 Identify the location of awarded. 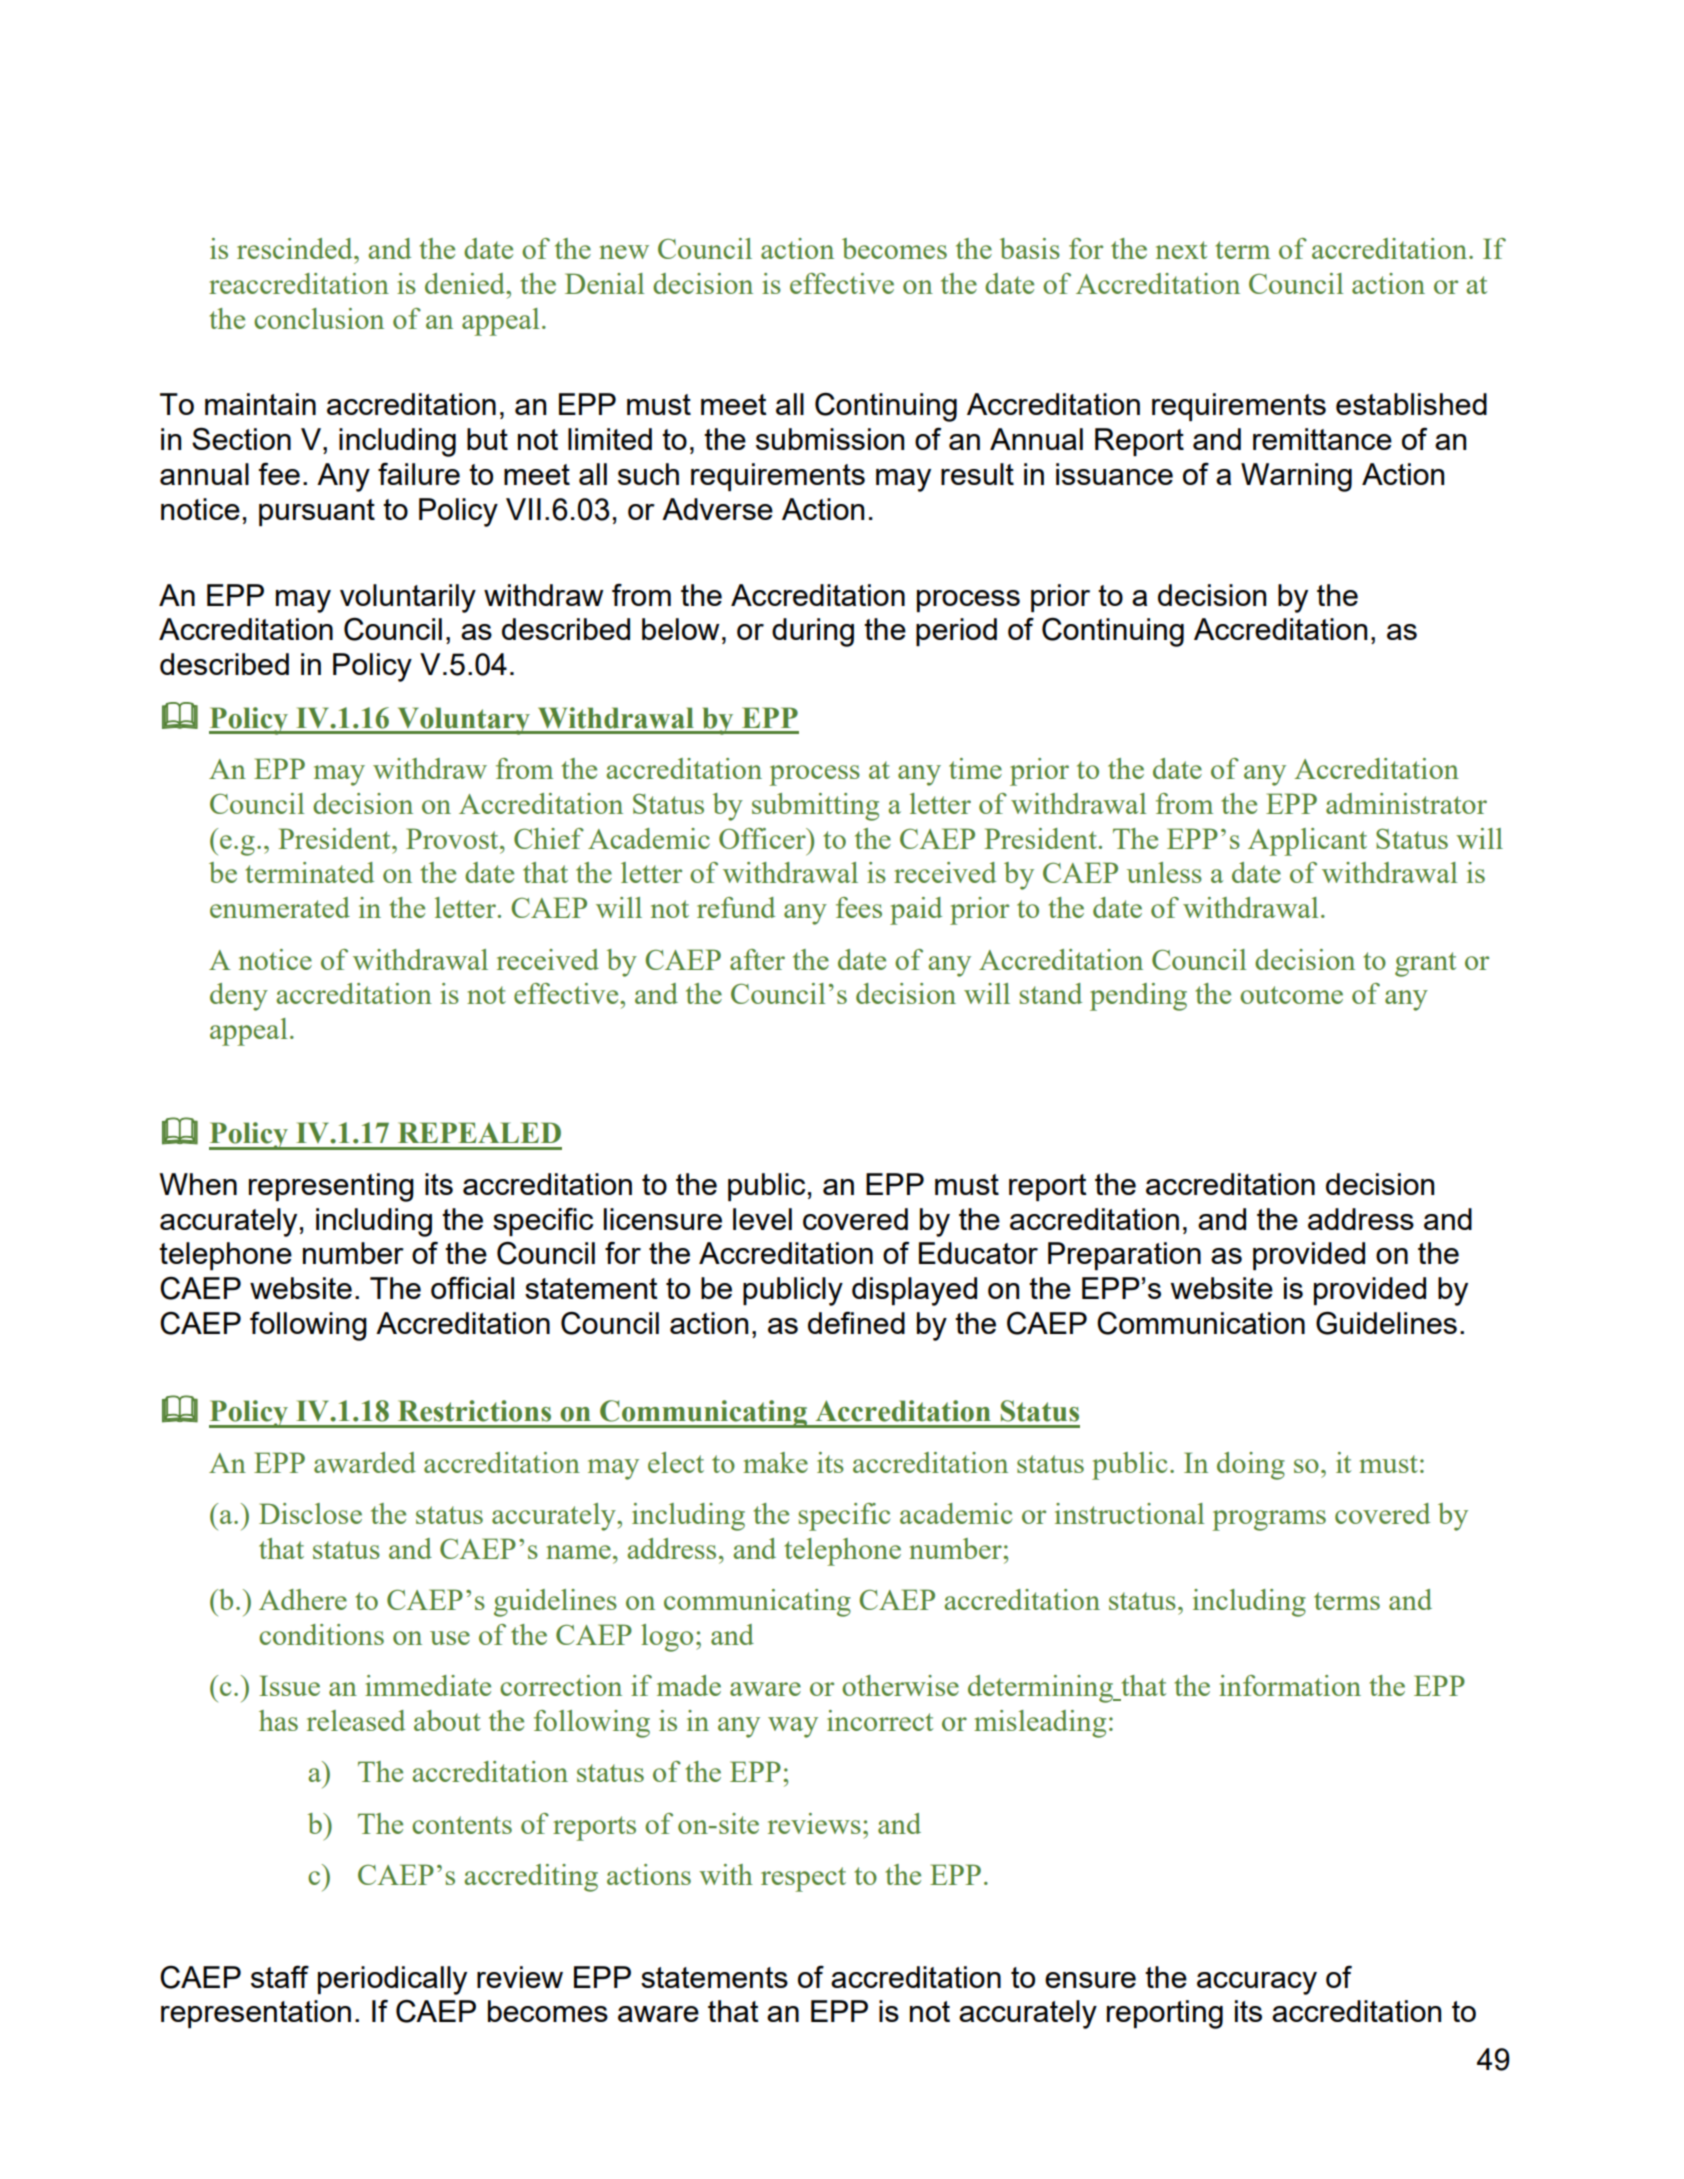
(365, 1462).
